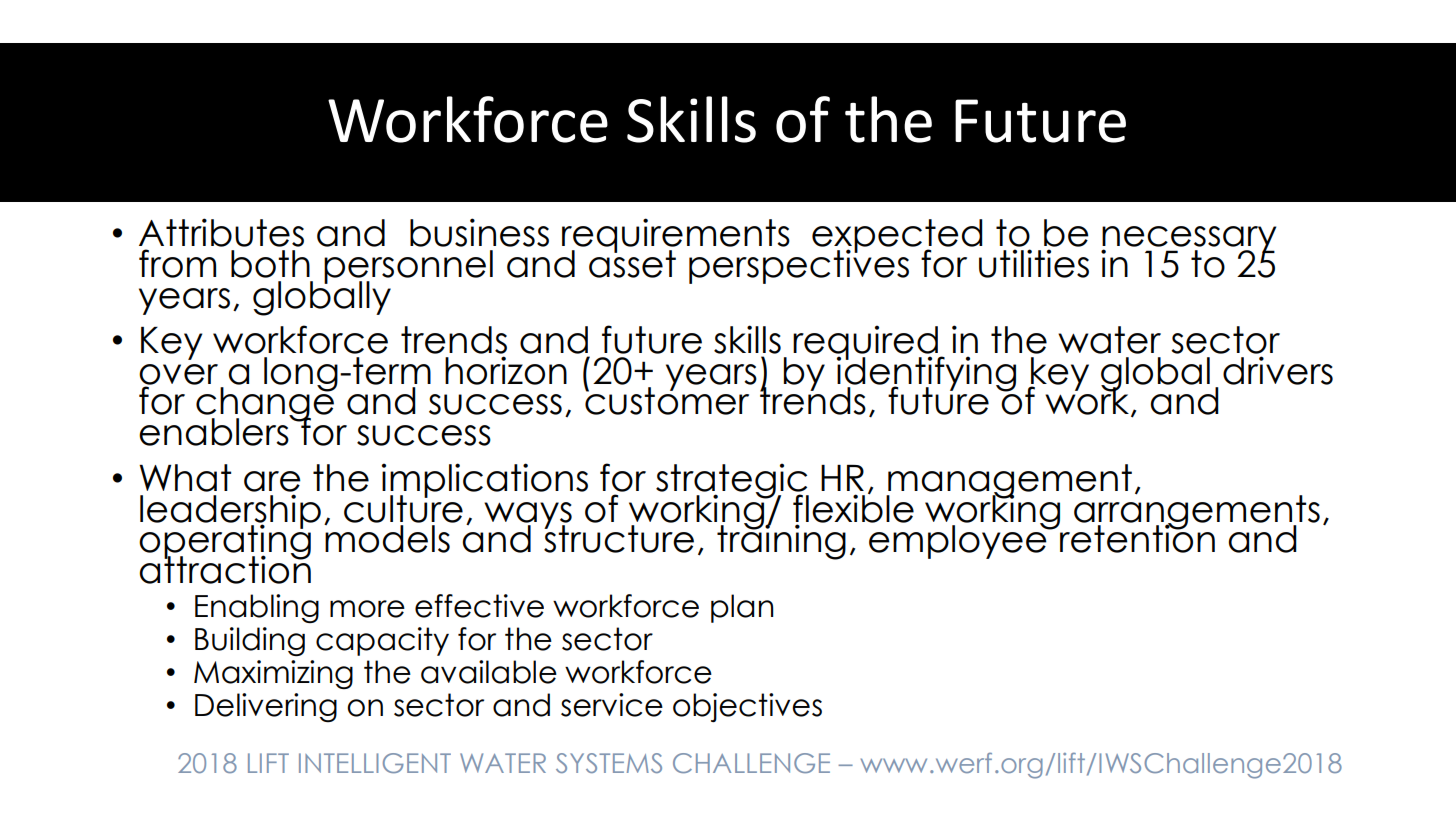  What do you see at coordinates (747, 707) in the screenshot?
I see `objectives` at bounding box center [747, 707].
